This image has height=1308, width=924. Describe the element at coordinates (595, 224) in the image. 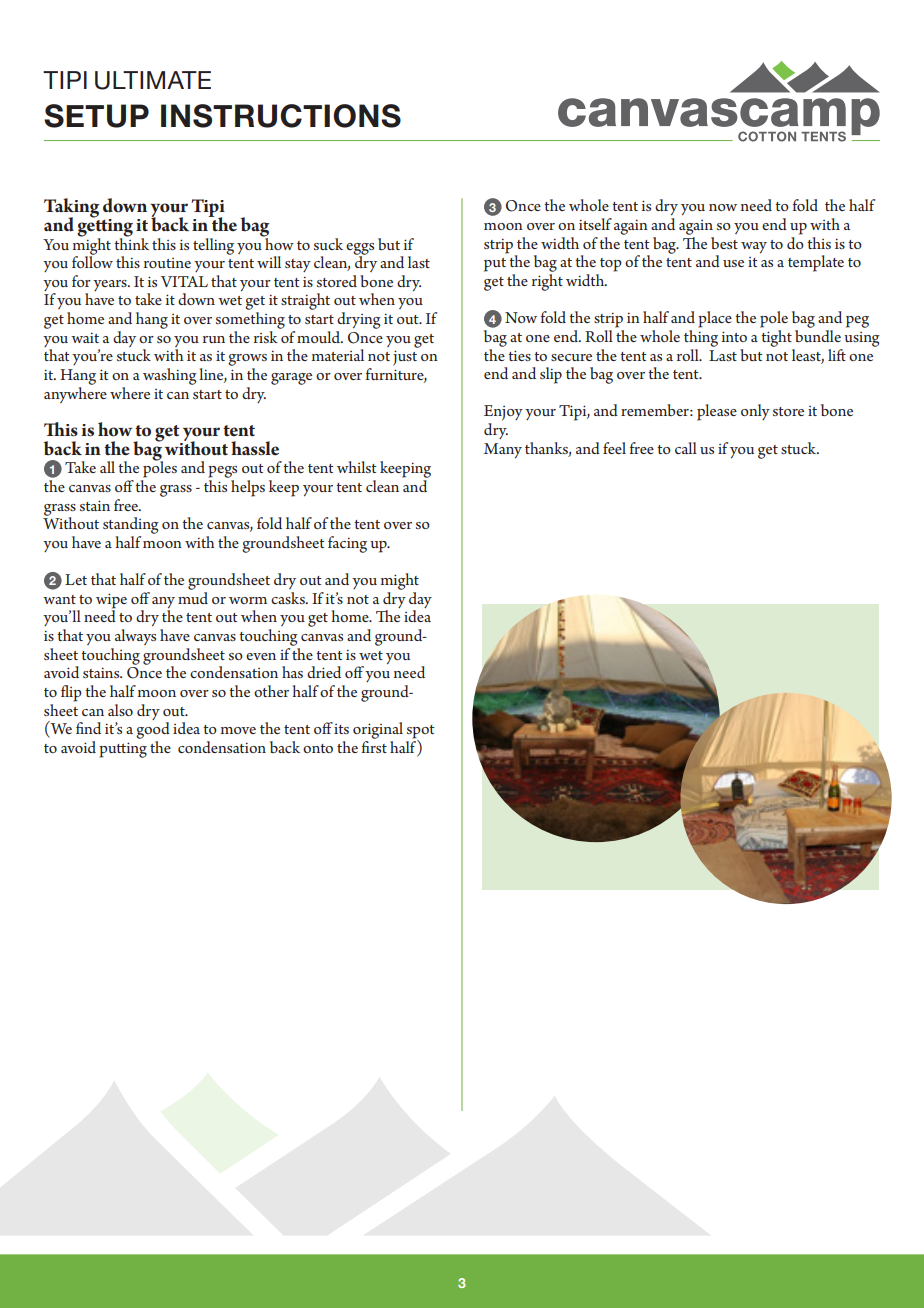

I see `itself` at that location.
